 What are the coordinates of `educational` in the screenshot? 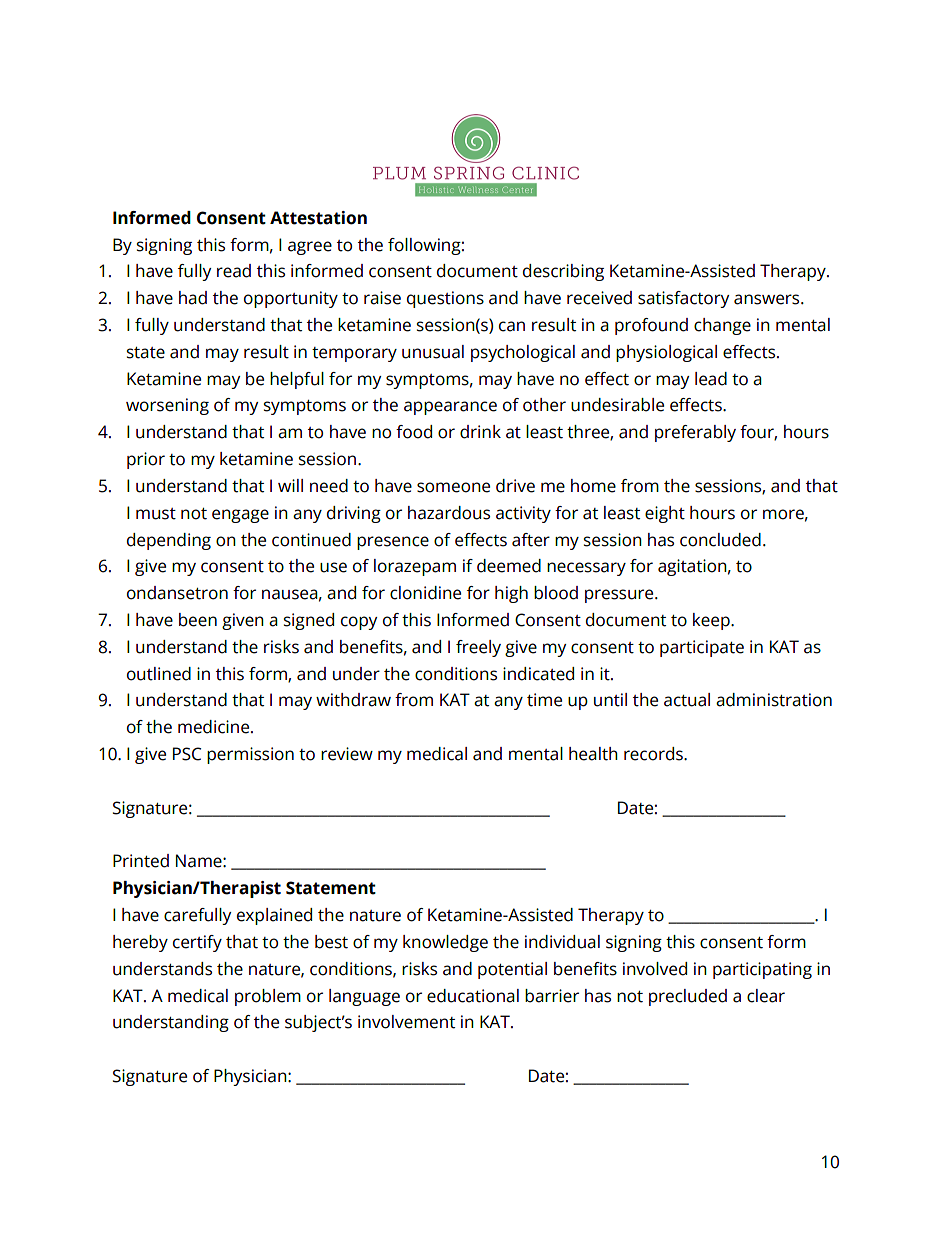 It's located at (473, 996).
